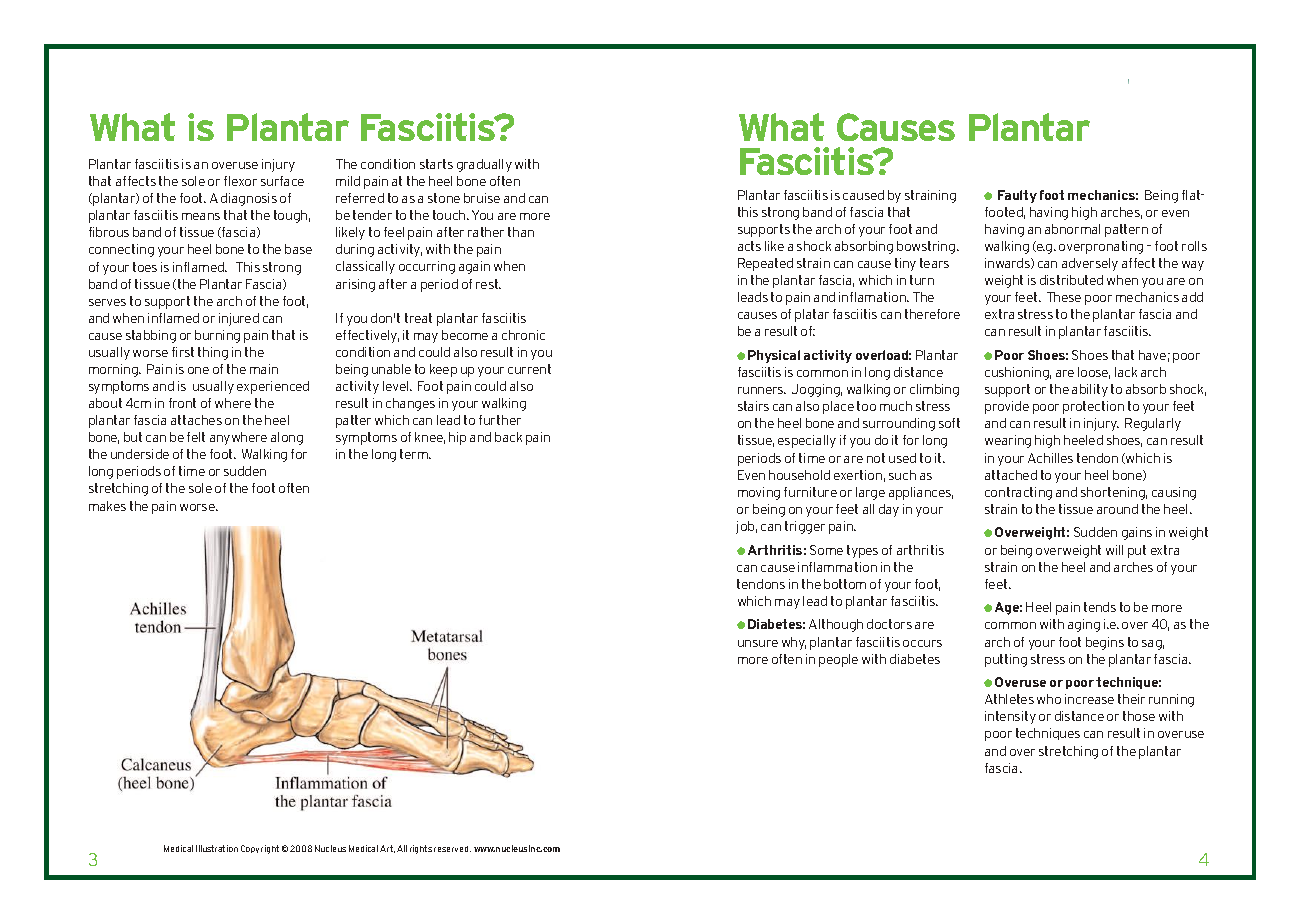  I want to click on reserved, so click(452, 849).
